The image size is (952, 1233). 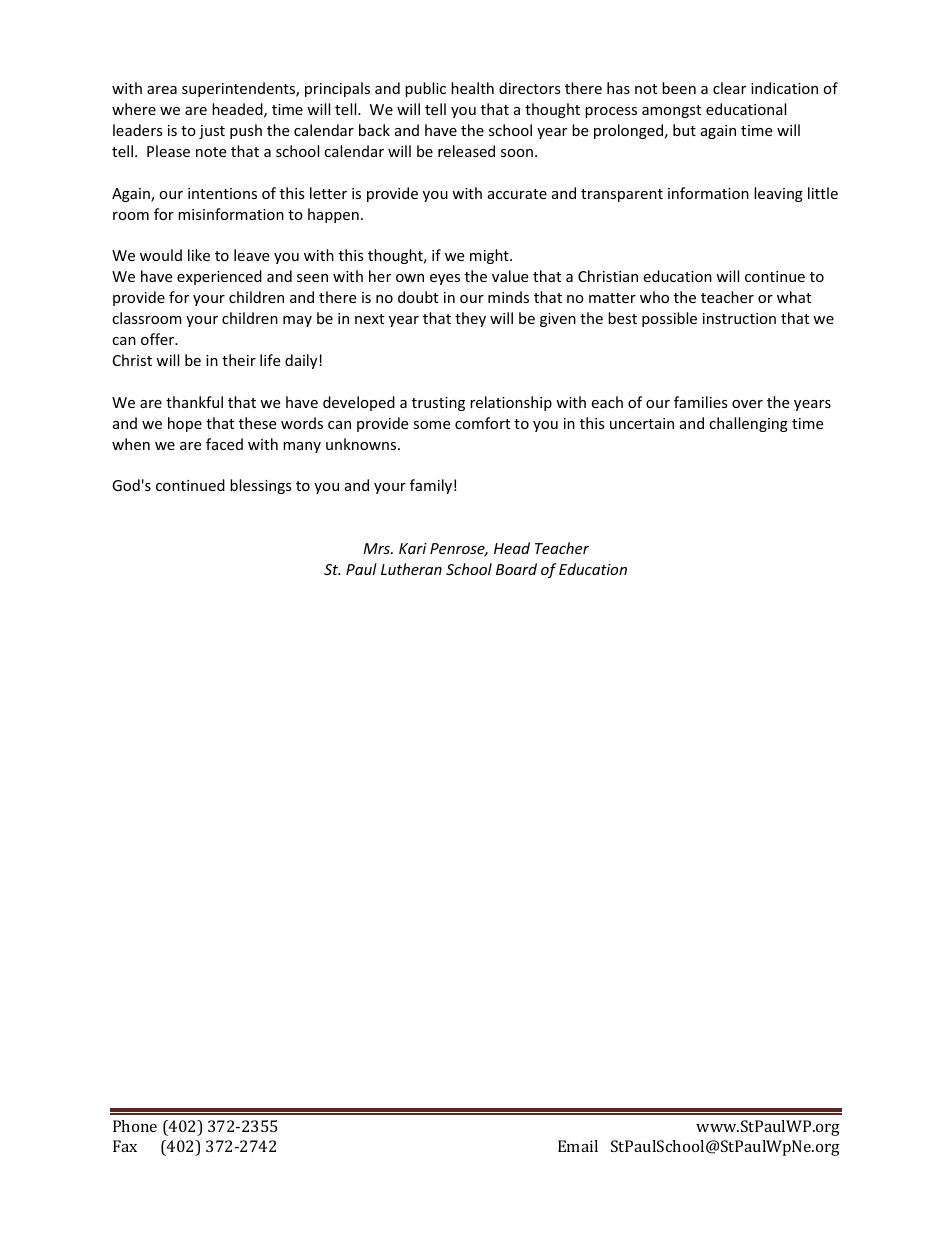 What do you see at coordinates (578, 1146) in the screenshot?
I see `Email` at bounding box center [578, 1146].
